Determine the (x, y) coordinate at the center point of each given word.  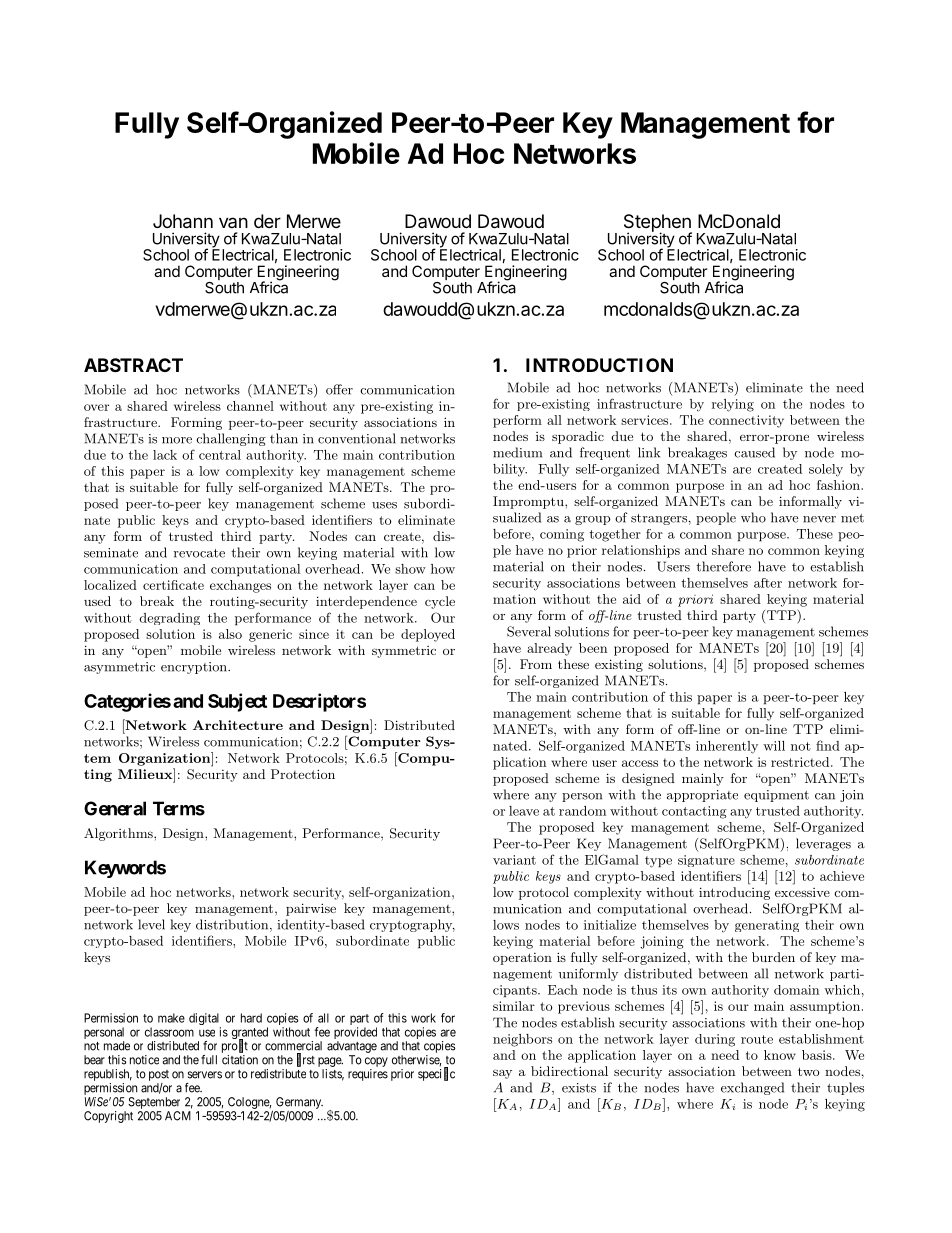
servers (205, 1075)
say (502, 1074)
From (536, 664)
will (774, 746)
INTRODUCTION (599, 365)
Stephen (658, 224)
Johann (183, 221)
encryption (195, 668)
